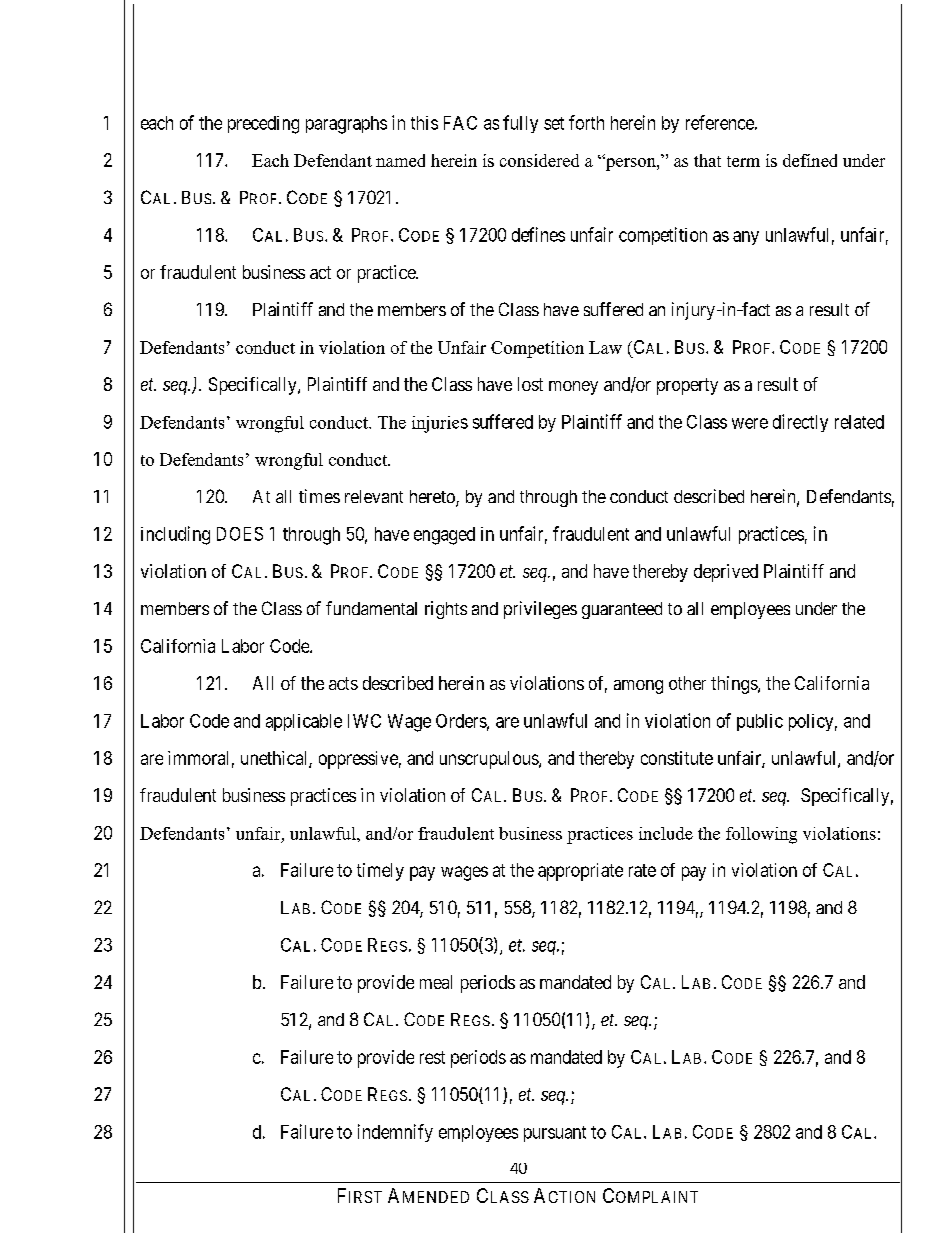 The image size is (952, 1233). What do you see at coordinates (530, 384) in the screenshot?
I see `lost` at bounding box center [530, 384].
